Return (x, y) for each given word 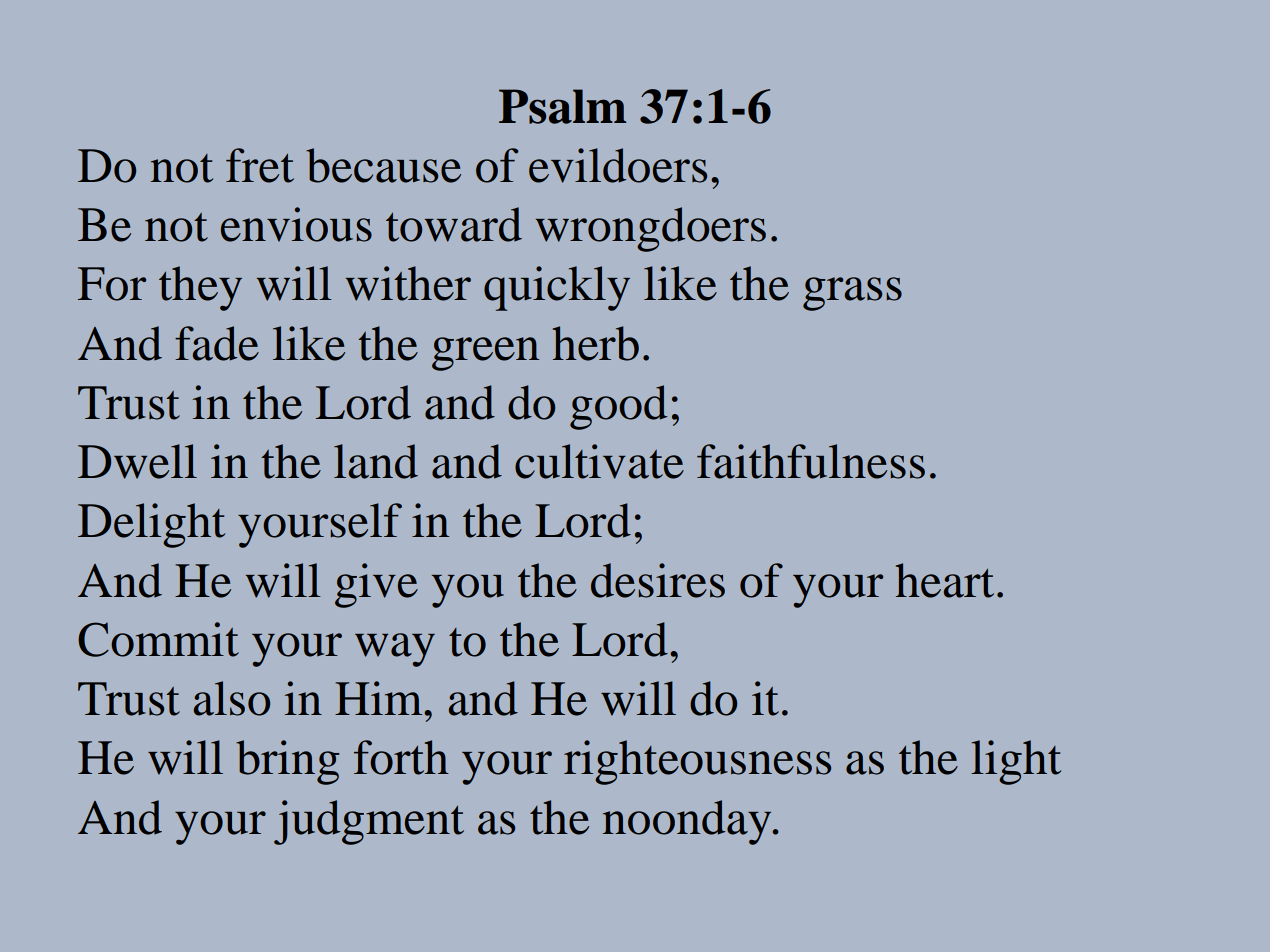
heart (945, 580)
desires (658, 580)
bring (287, 762)
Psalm (562, 106)
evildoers (618, 165)
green (485, 354)
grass (852, 294)
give (376, 585)
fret (260, 165)
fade (217, 343)
